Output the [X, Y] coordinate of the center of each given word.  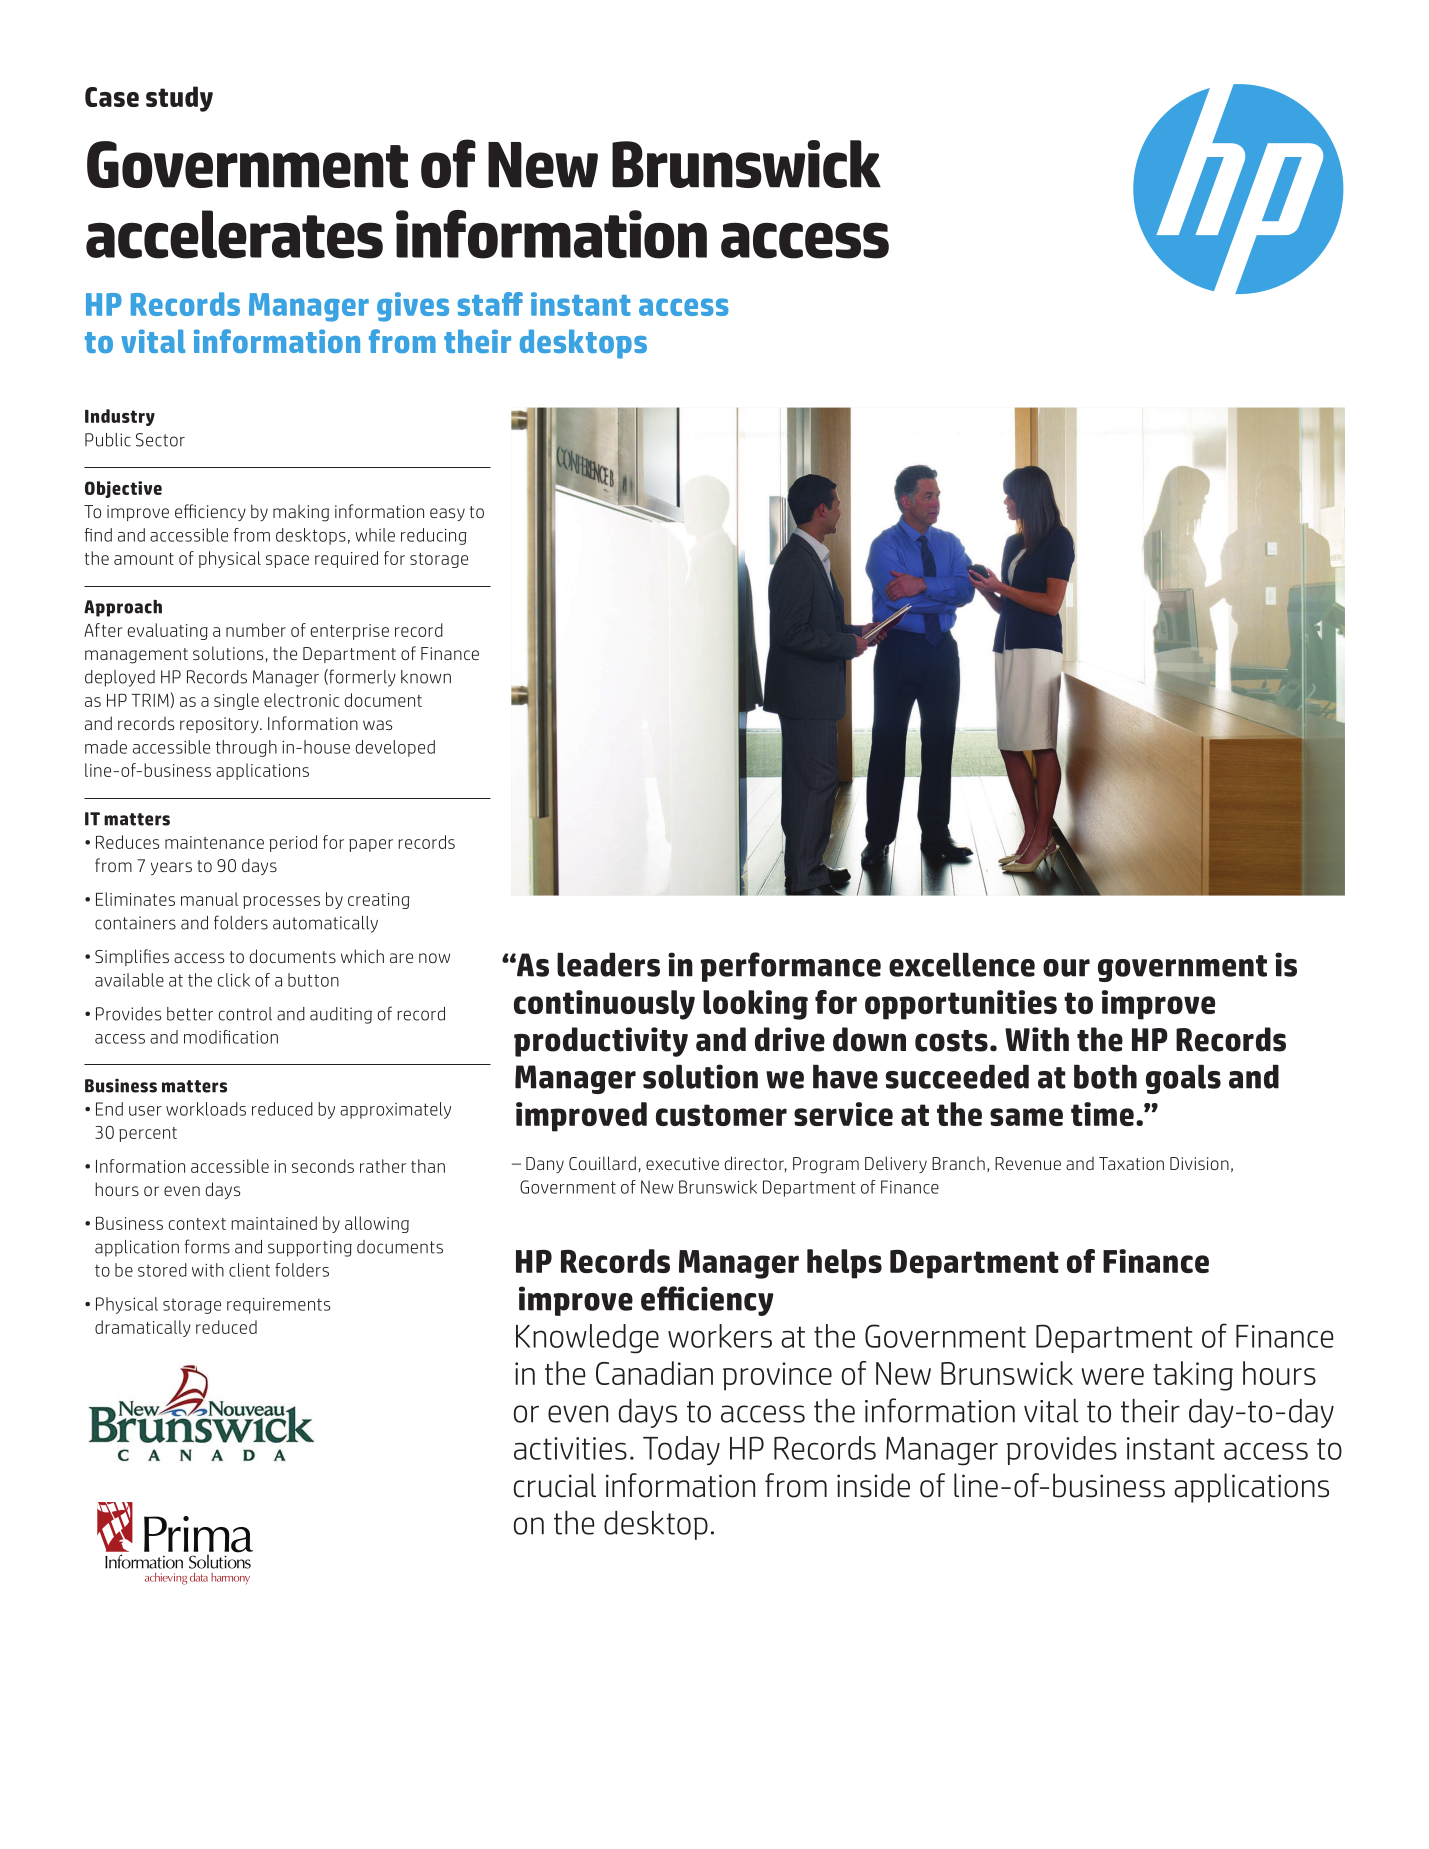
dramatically [143, 1328]
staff [490, 304]
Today [681, 1450]
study [179, 99]
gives [413, 307]
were [1113, 1376]
